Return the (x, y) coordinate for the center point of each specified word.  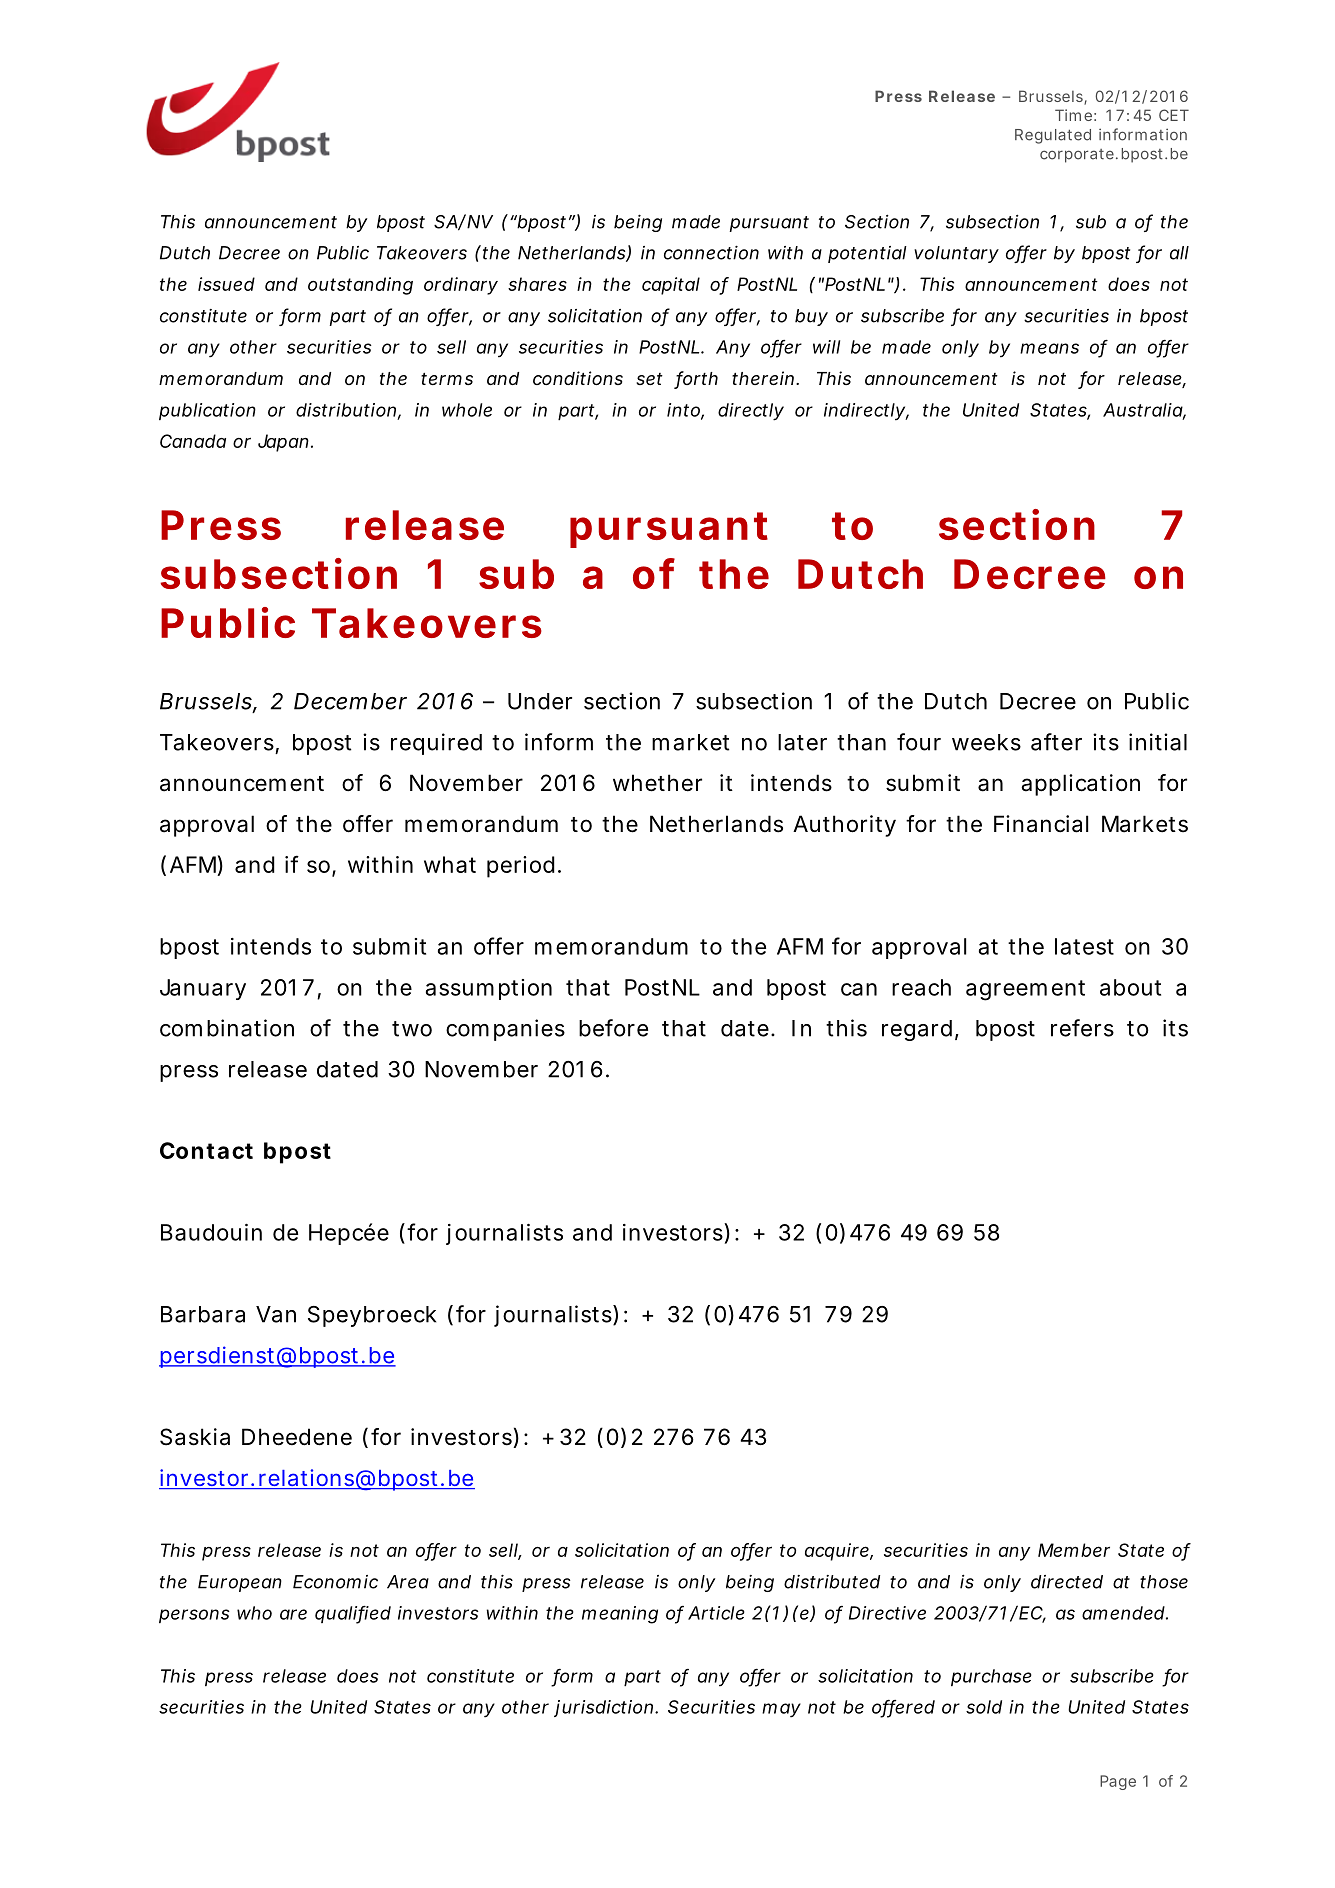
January (203, 989)
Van (276, 1314)
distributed (832, 1582)
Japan (283, 443)
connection (711, 252)
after (1056, 742)
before (613, 1028)
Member (1074, 1550)
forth (696, 379)
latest (1084, 946)
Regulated (1053, 136)
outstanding (360, 286)
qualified (353, 1614)
